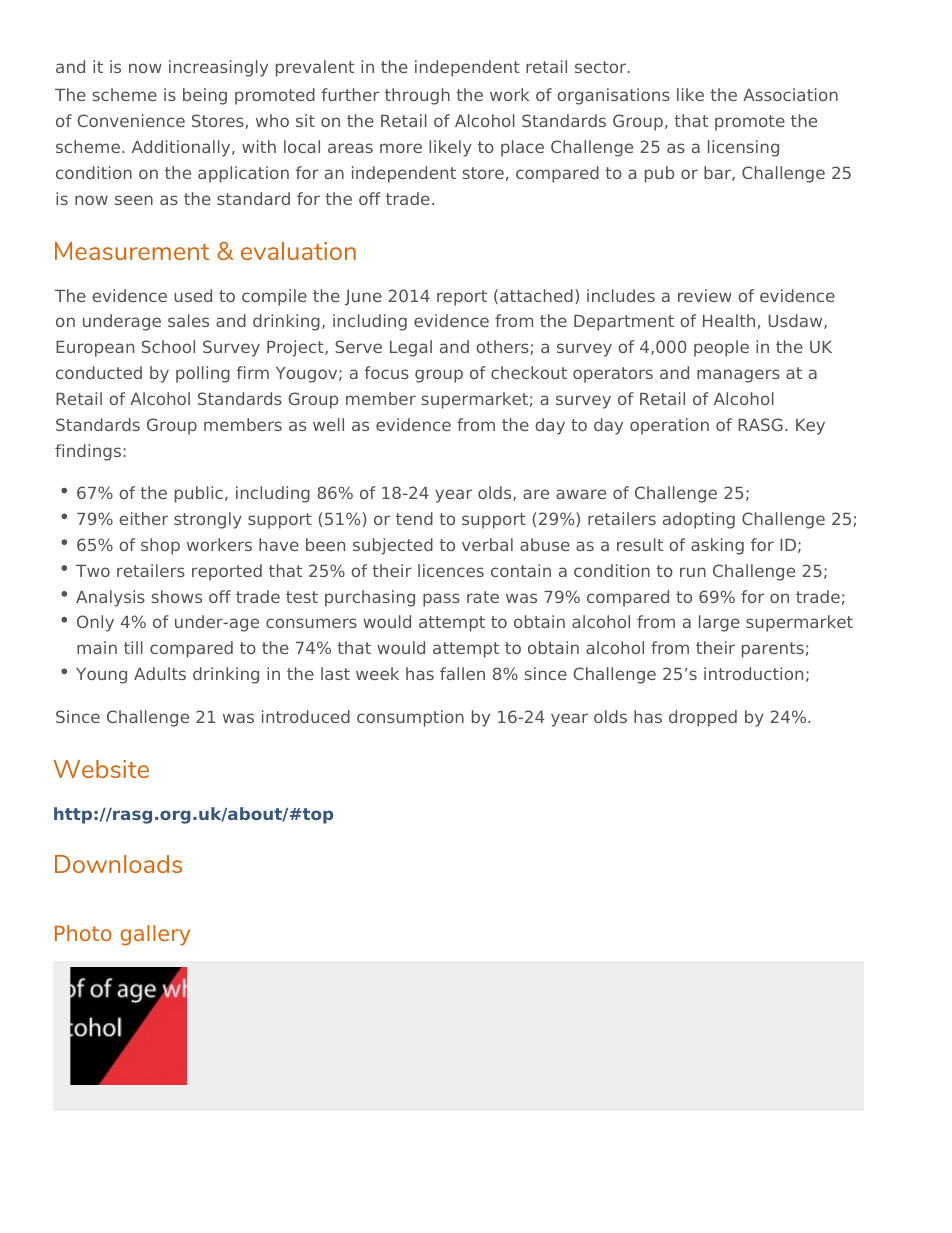  Describe the element at coordinates (193, 295) in the image. I see `used` at that location.
